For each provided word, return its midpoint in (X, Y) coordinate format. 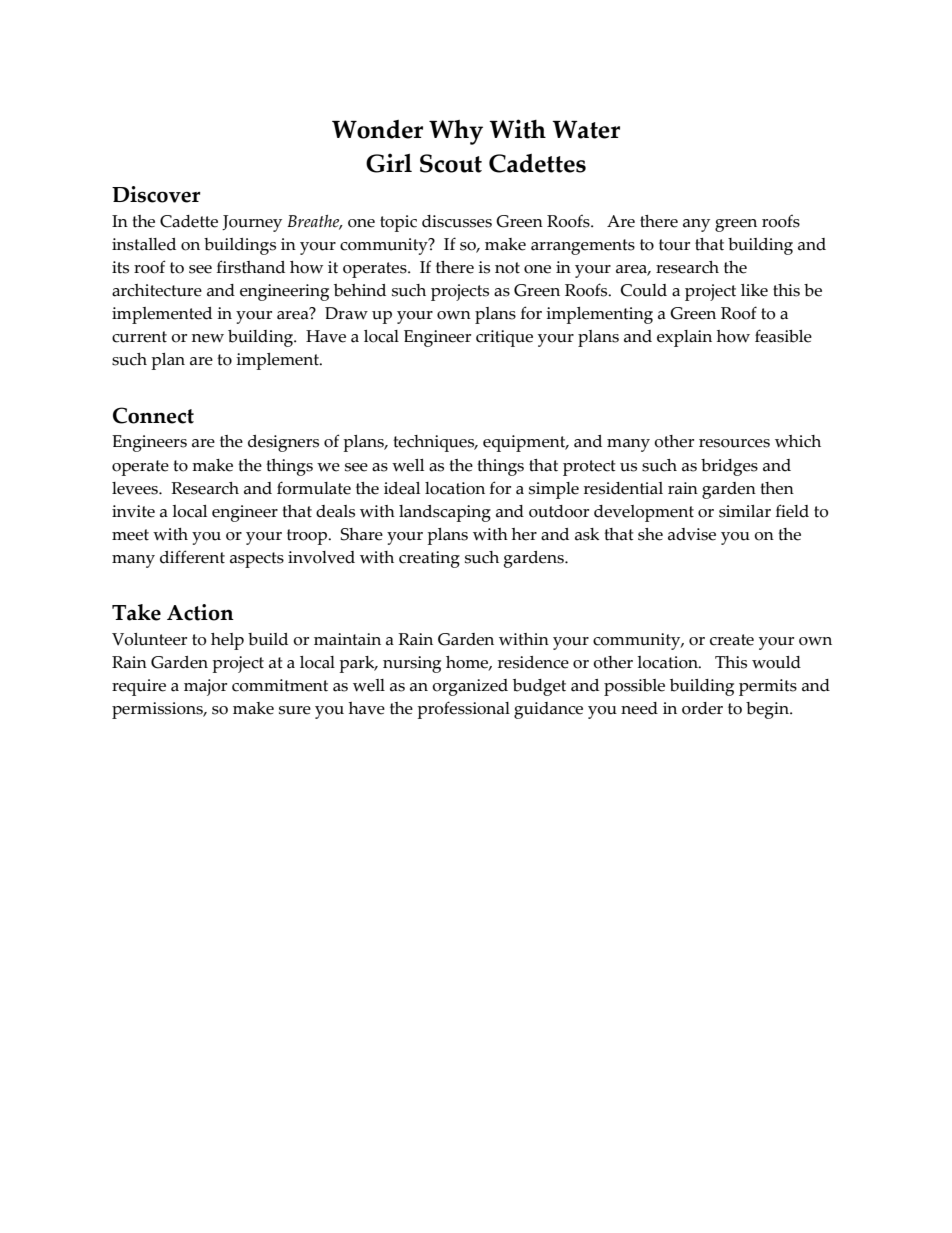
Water (586, 129)
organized (470, 687)
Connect (153, 415)
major (205, 687)
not (507, 268)
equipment (525, 443)
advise (692, 534)
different (192, 557)
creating (429, 559)
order (702, 708)
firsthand (251, 267)
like (754, 290)
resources (734, 443)
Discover (156, 194)
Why (456, 132)
